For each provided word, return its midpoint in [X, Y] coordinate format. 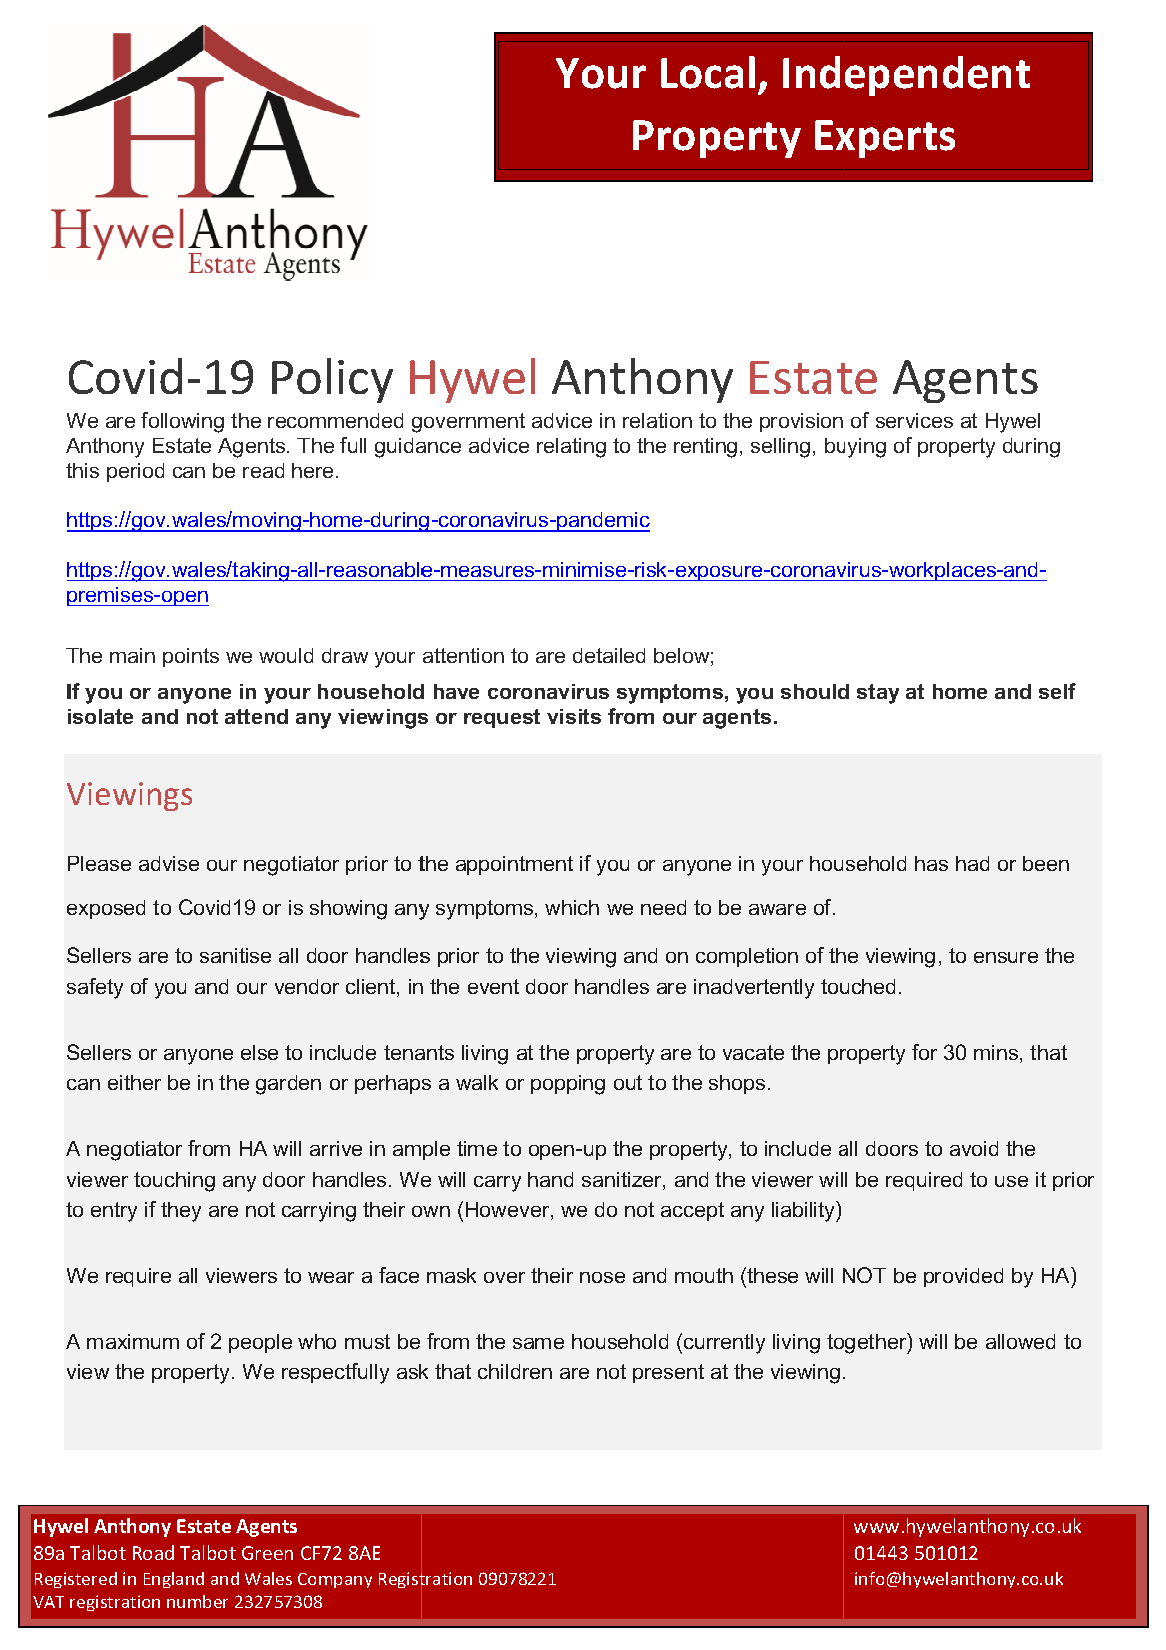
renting [705, 448]
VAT [48, 1602]
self [1057, 691]
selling [780, 448]
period [135, 472]
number [197, 1601]
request [502, 718]
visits [574, 716]
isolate [100, 716]
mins [997, 1054]
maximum [133, 1341]
